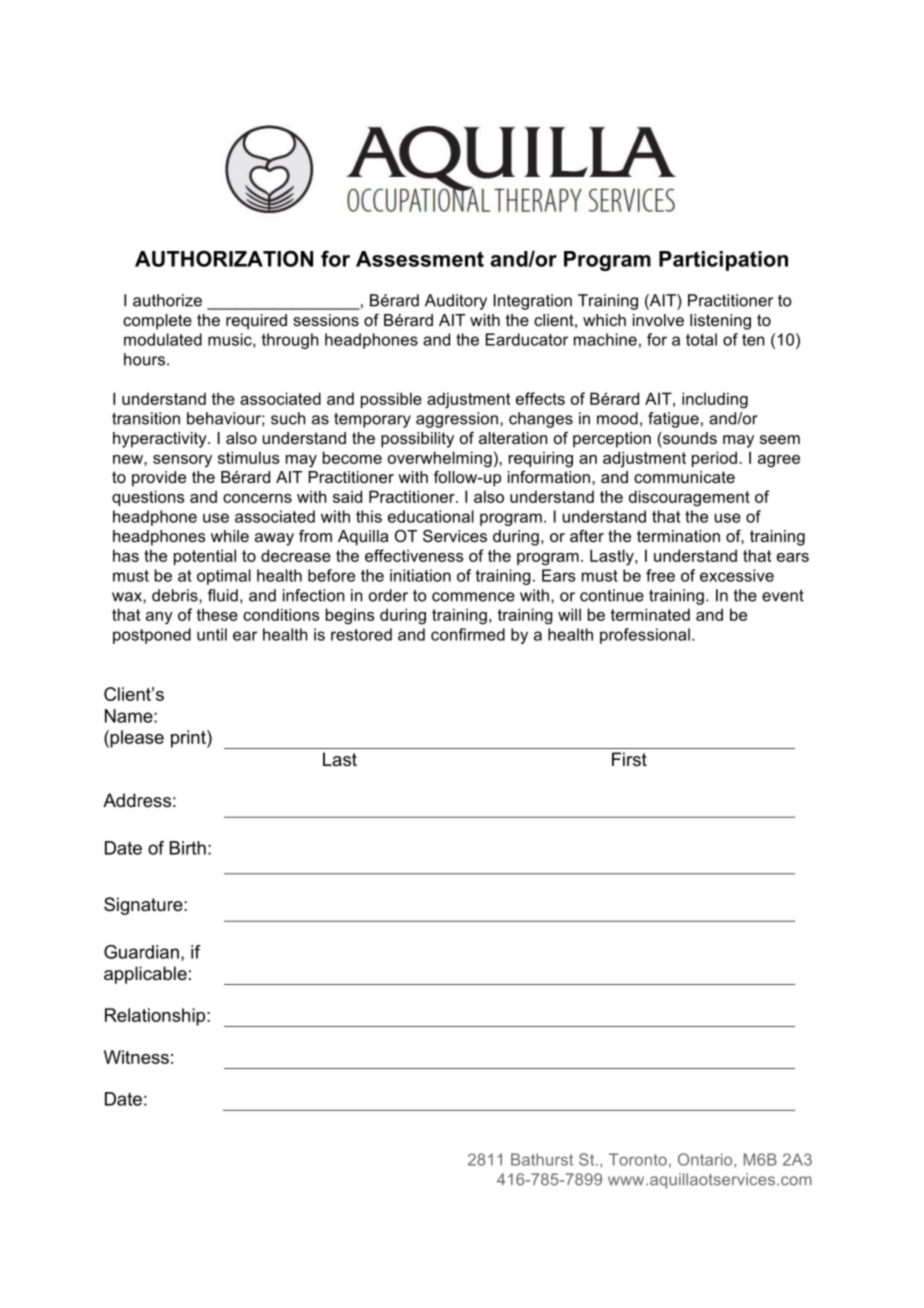  Describe the element at coordinates (723, 261) in the document. I see `Participation` at that location.
